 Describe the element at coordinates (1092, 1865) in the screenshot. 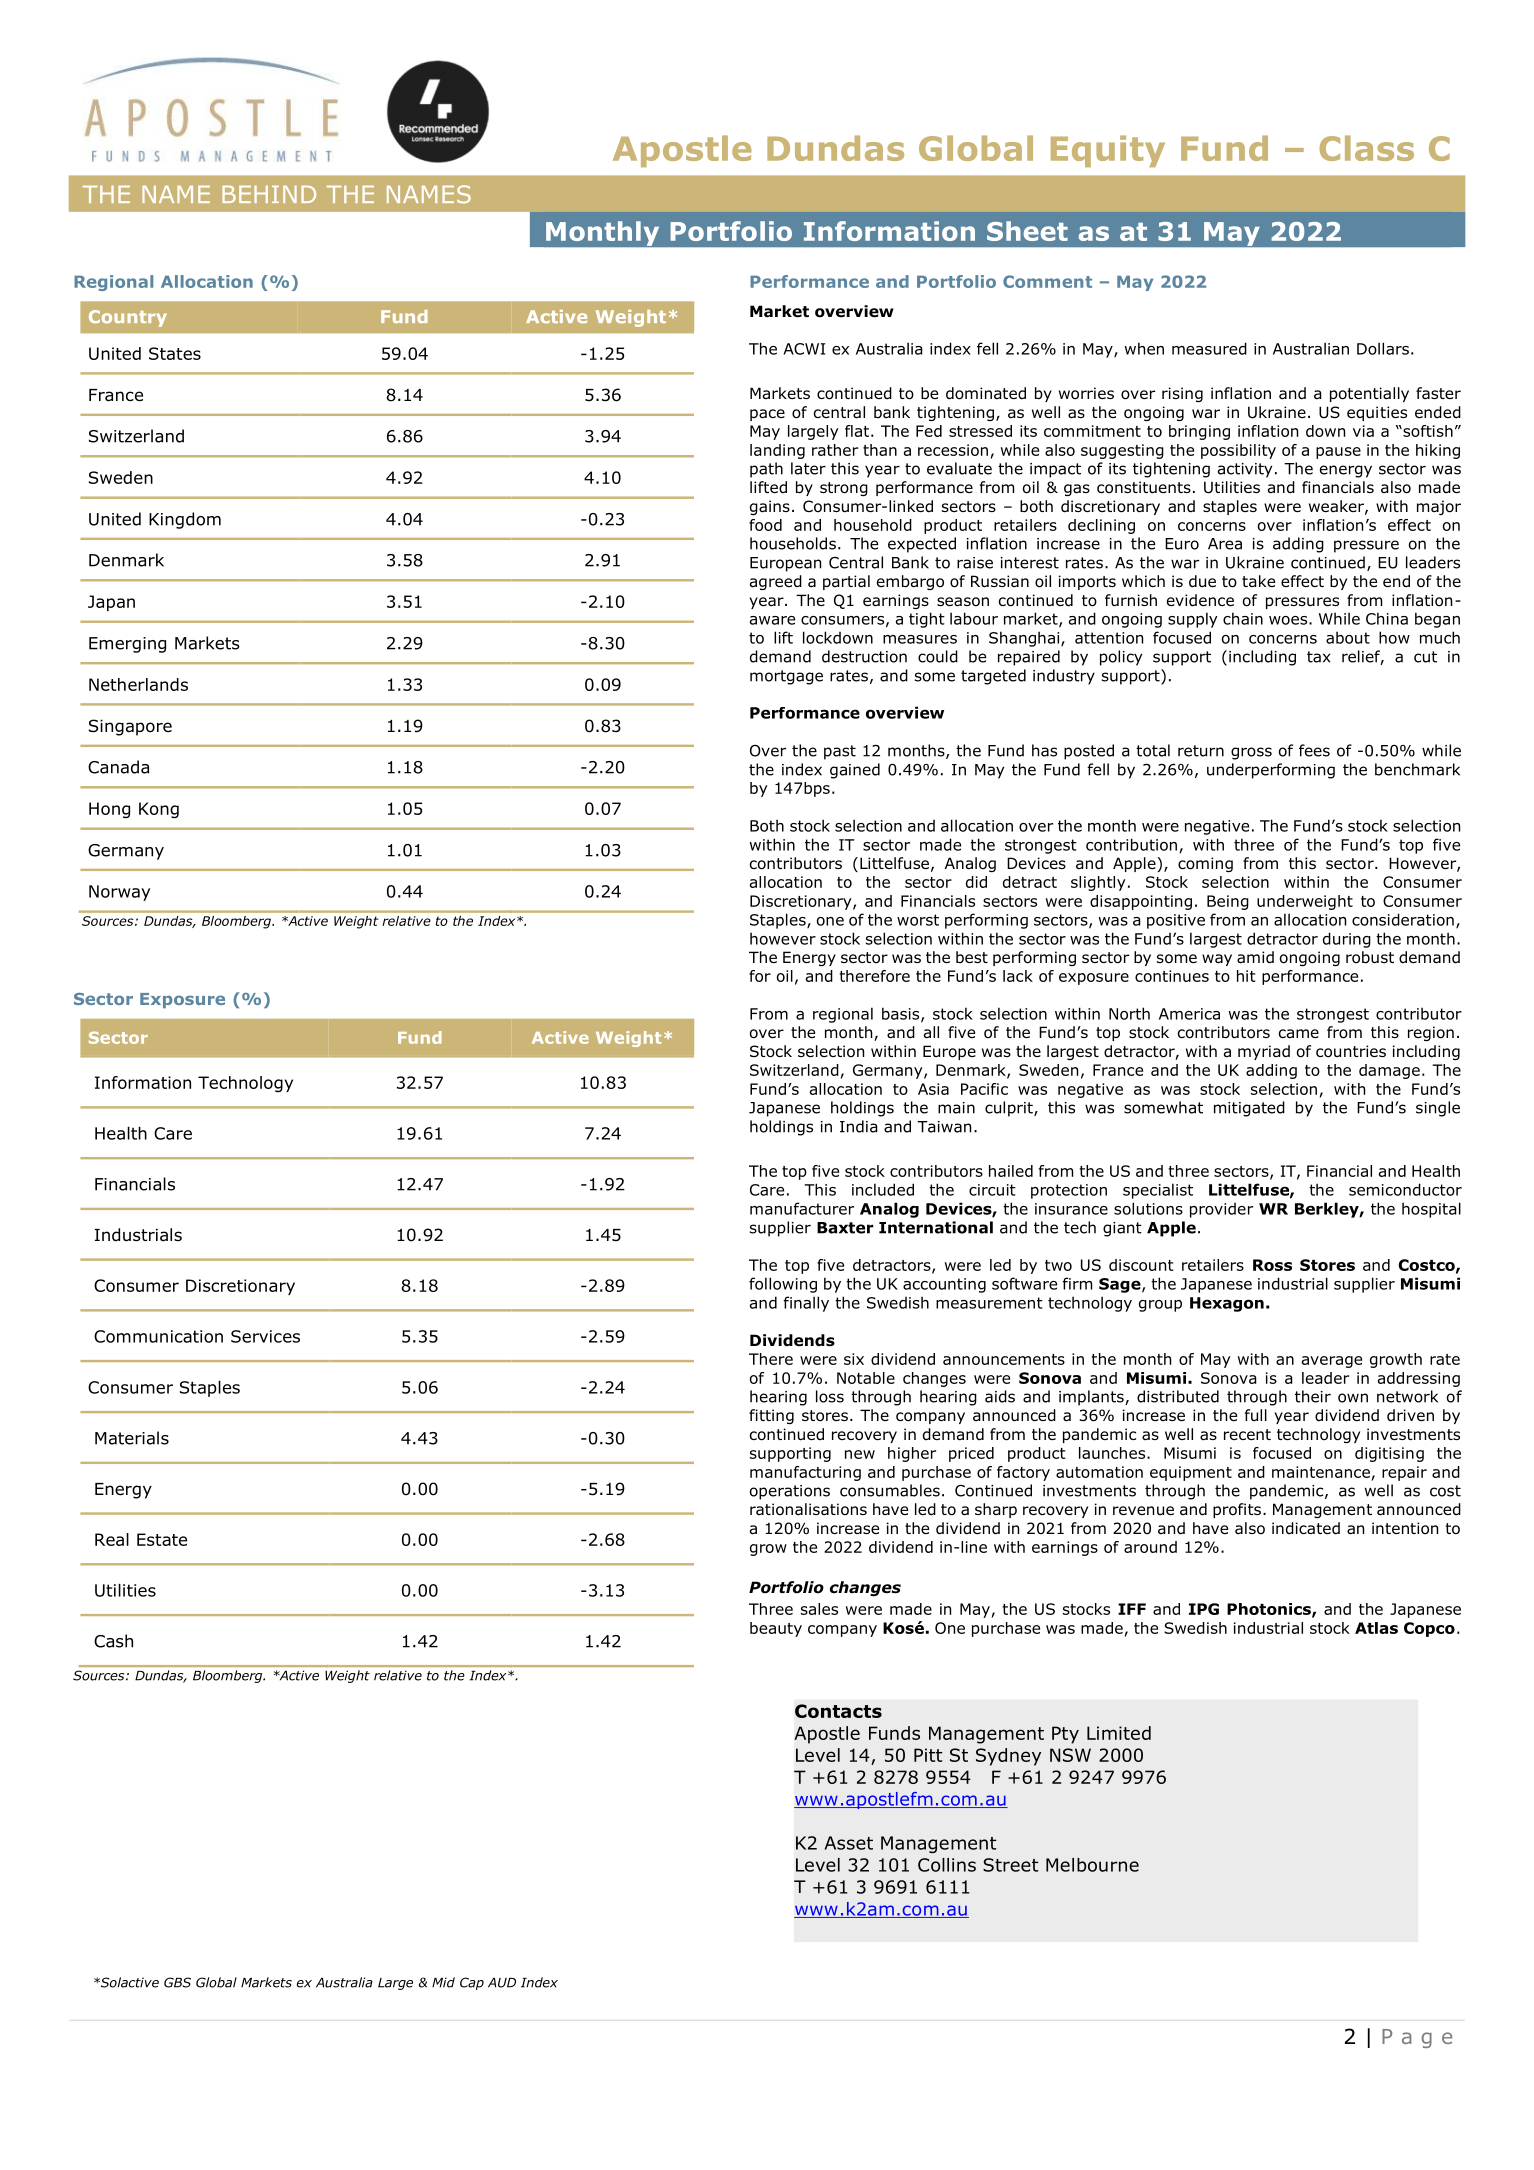

I see `Melbourne` at that location.
